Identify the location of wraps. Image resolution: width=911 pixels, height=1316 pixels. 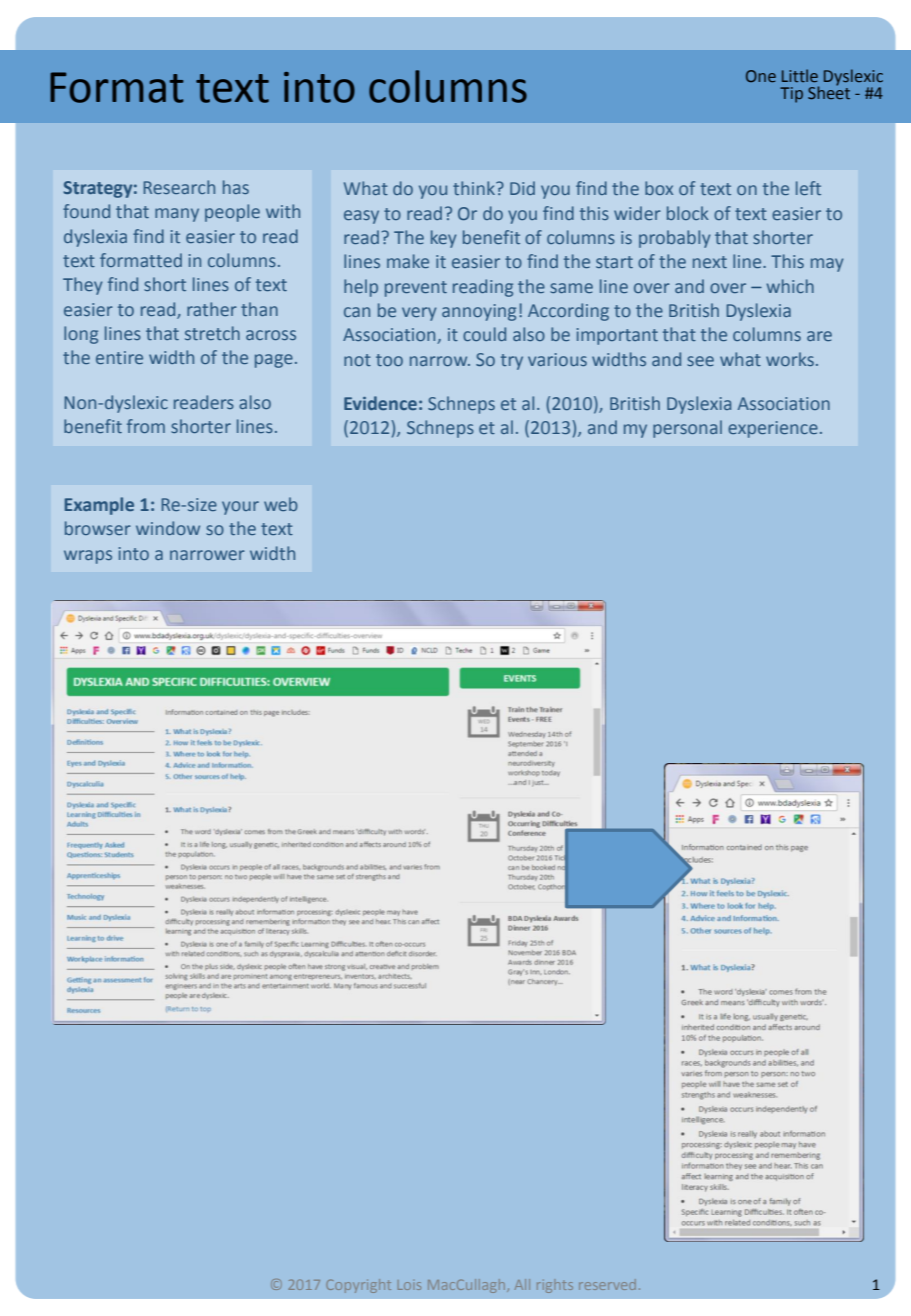
(88, 557).
